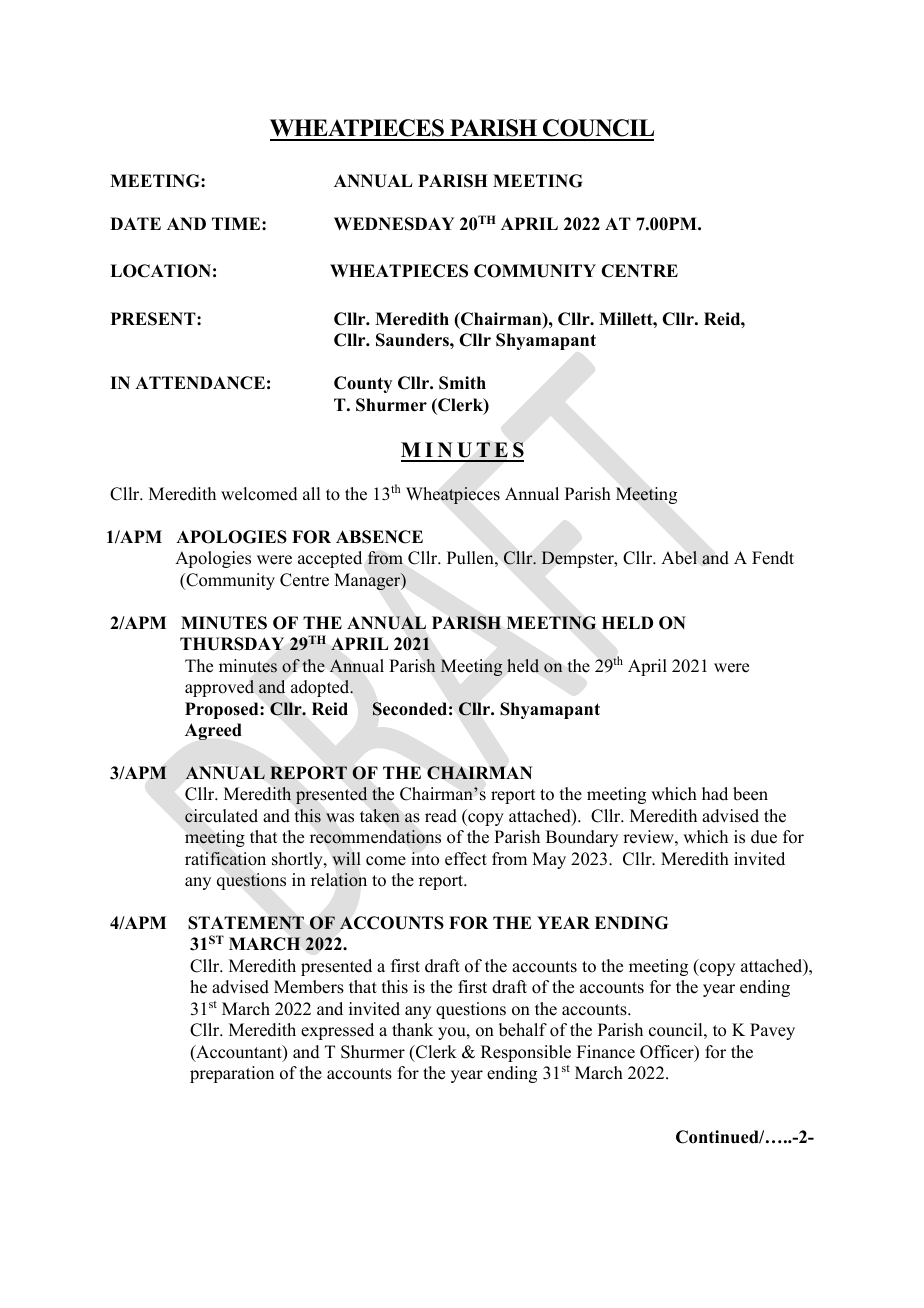 The height and width of the page is (1308, 924). Describe the element at coordinates (232, 644) in the page. I see `THURSDAY` at that location.
